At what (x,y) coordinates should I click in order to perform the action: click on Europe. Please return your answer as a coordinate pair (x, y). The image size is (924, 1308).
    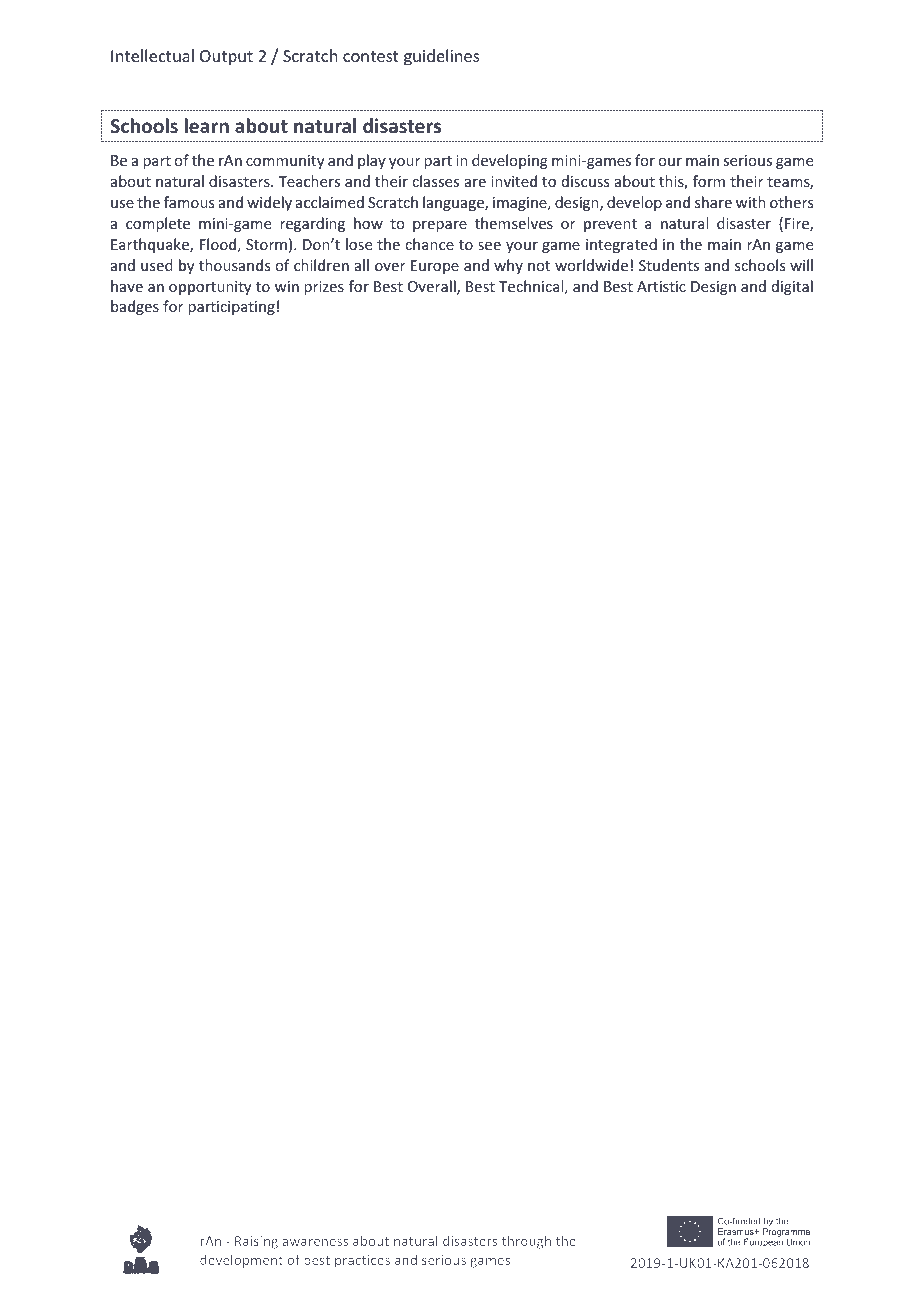
    Looking at the image, I should click on (435, 267).
